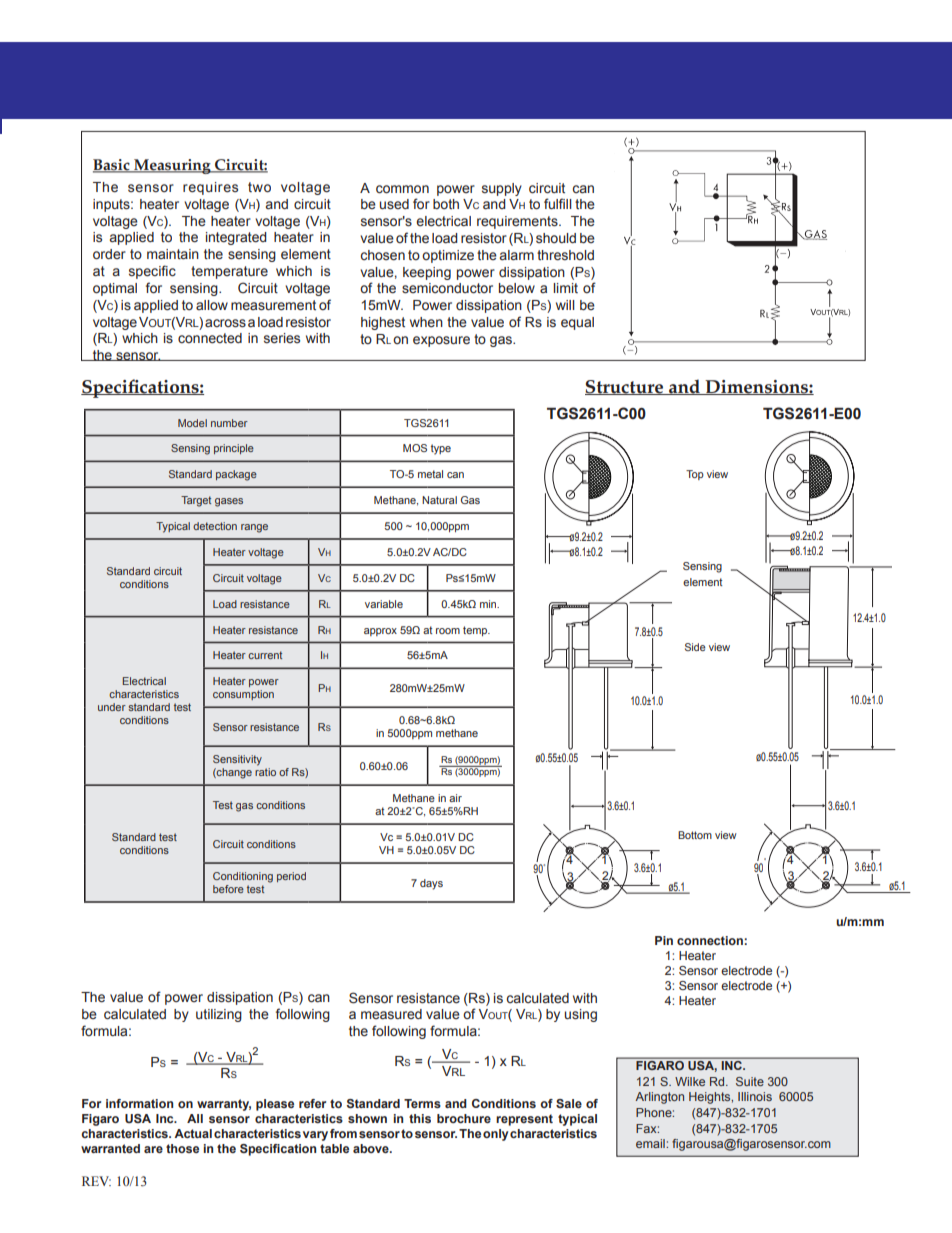  What do you see at coordinates (448, 631) in the screenshot?
I see `room` at bounding box center [448, 631].
